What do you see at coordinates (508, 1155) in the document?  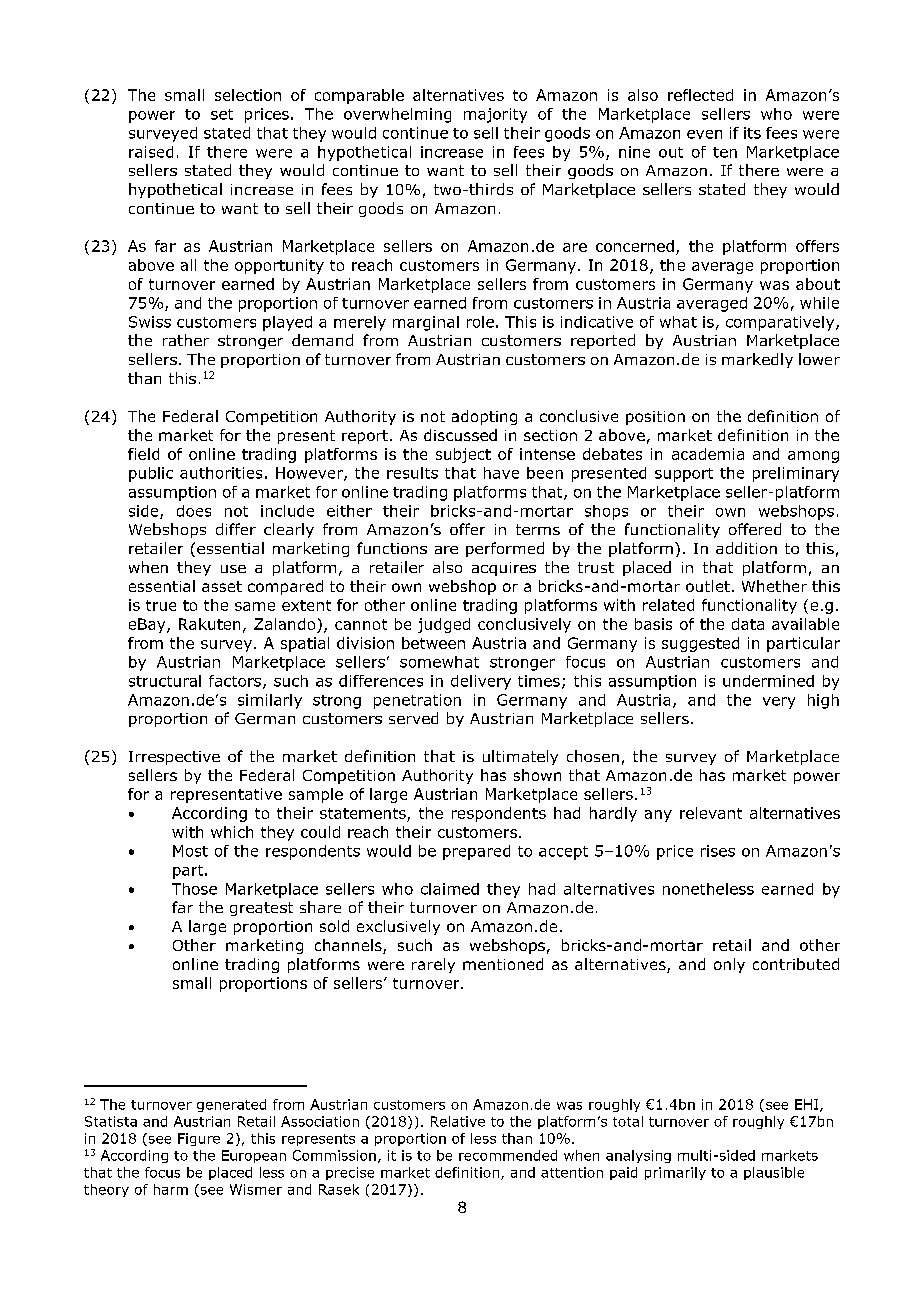 I see `recommended` at bounding box center [508, 1155].
